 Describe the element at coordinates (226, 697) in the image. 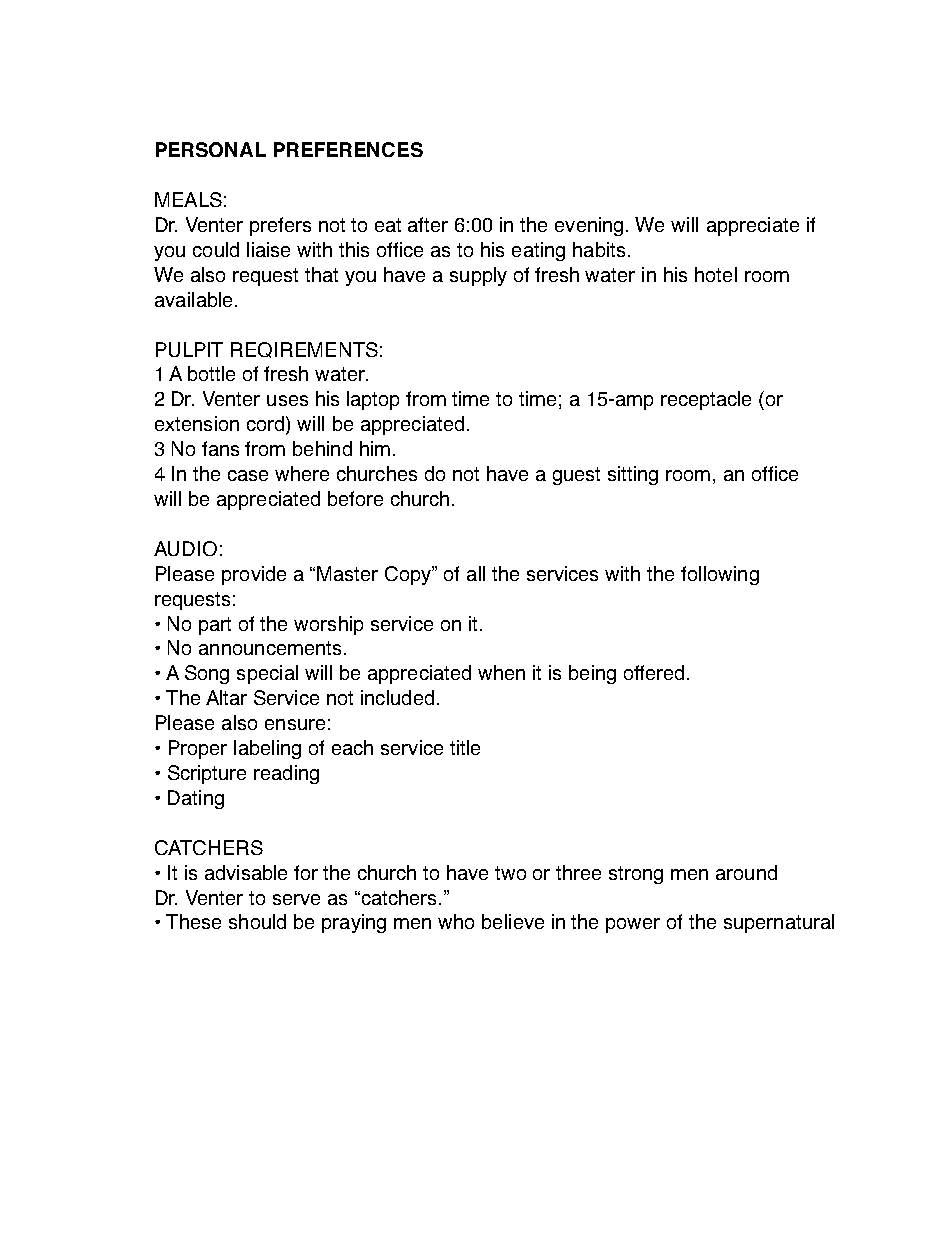

I see `Altar` at that location.
